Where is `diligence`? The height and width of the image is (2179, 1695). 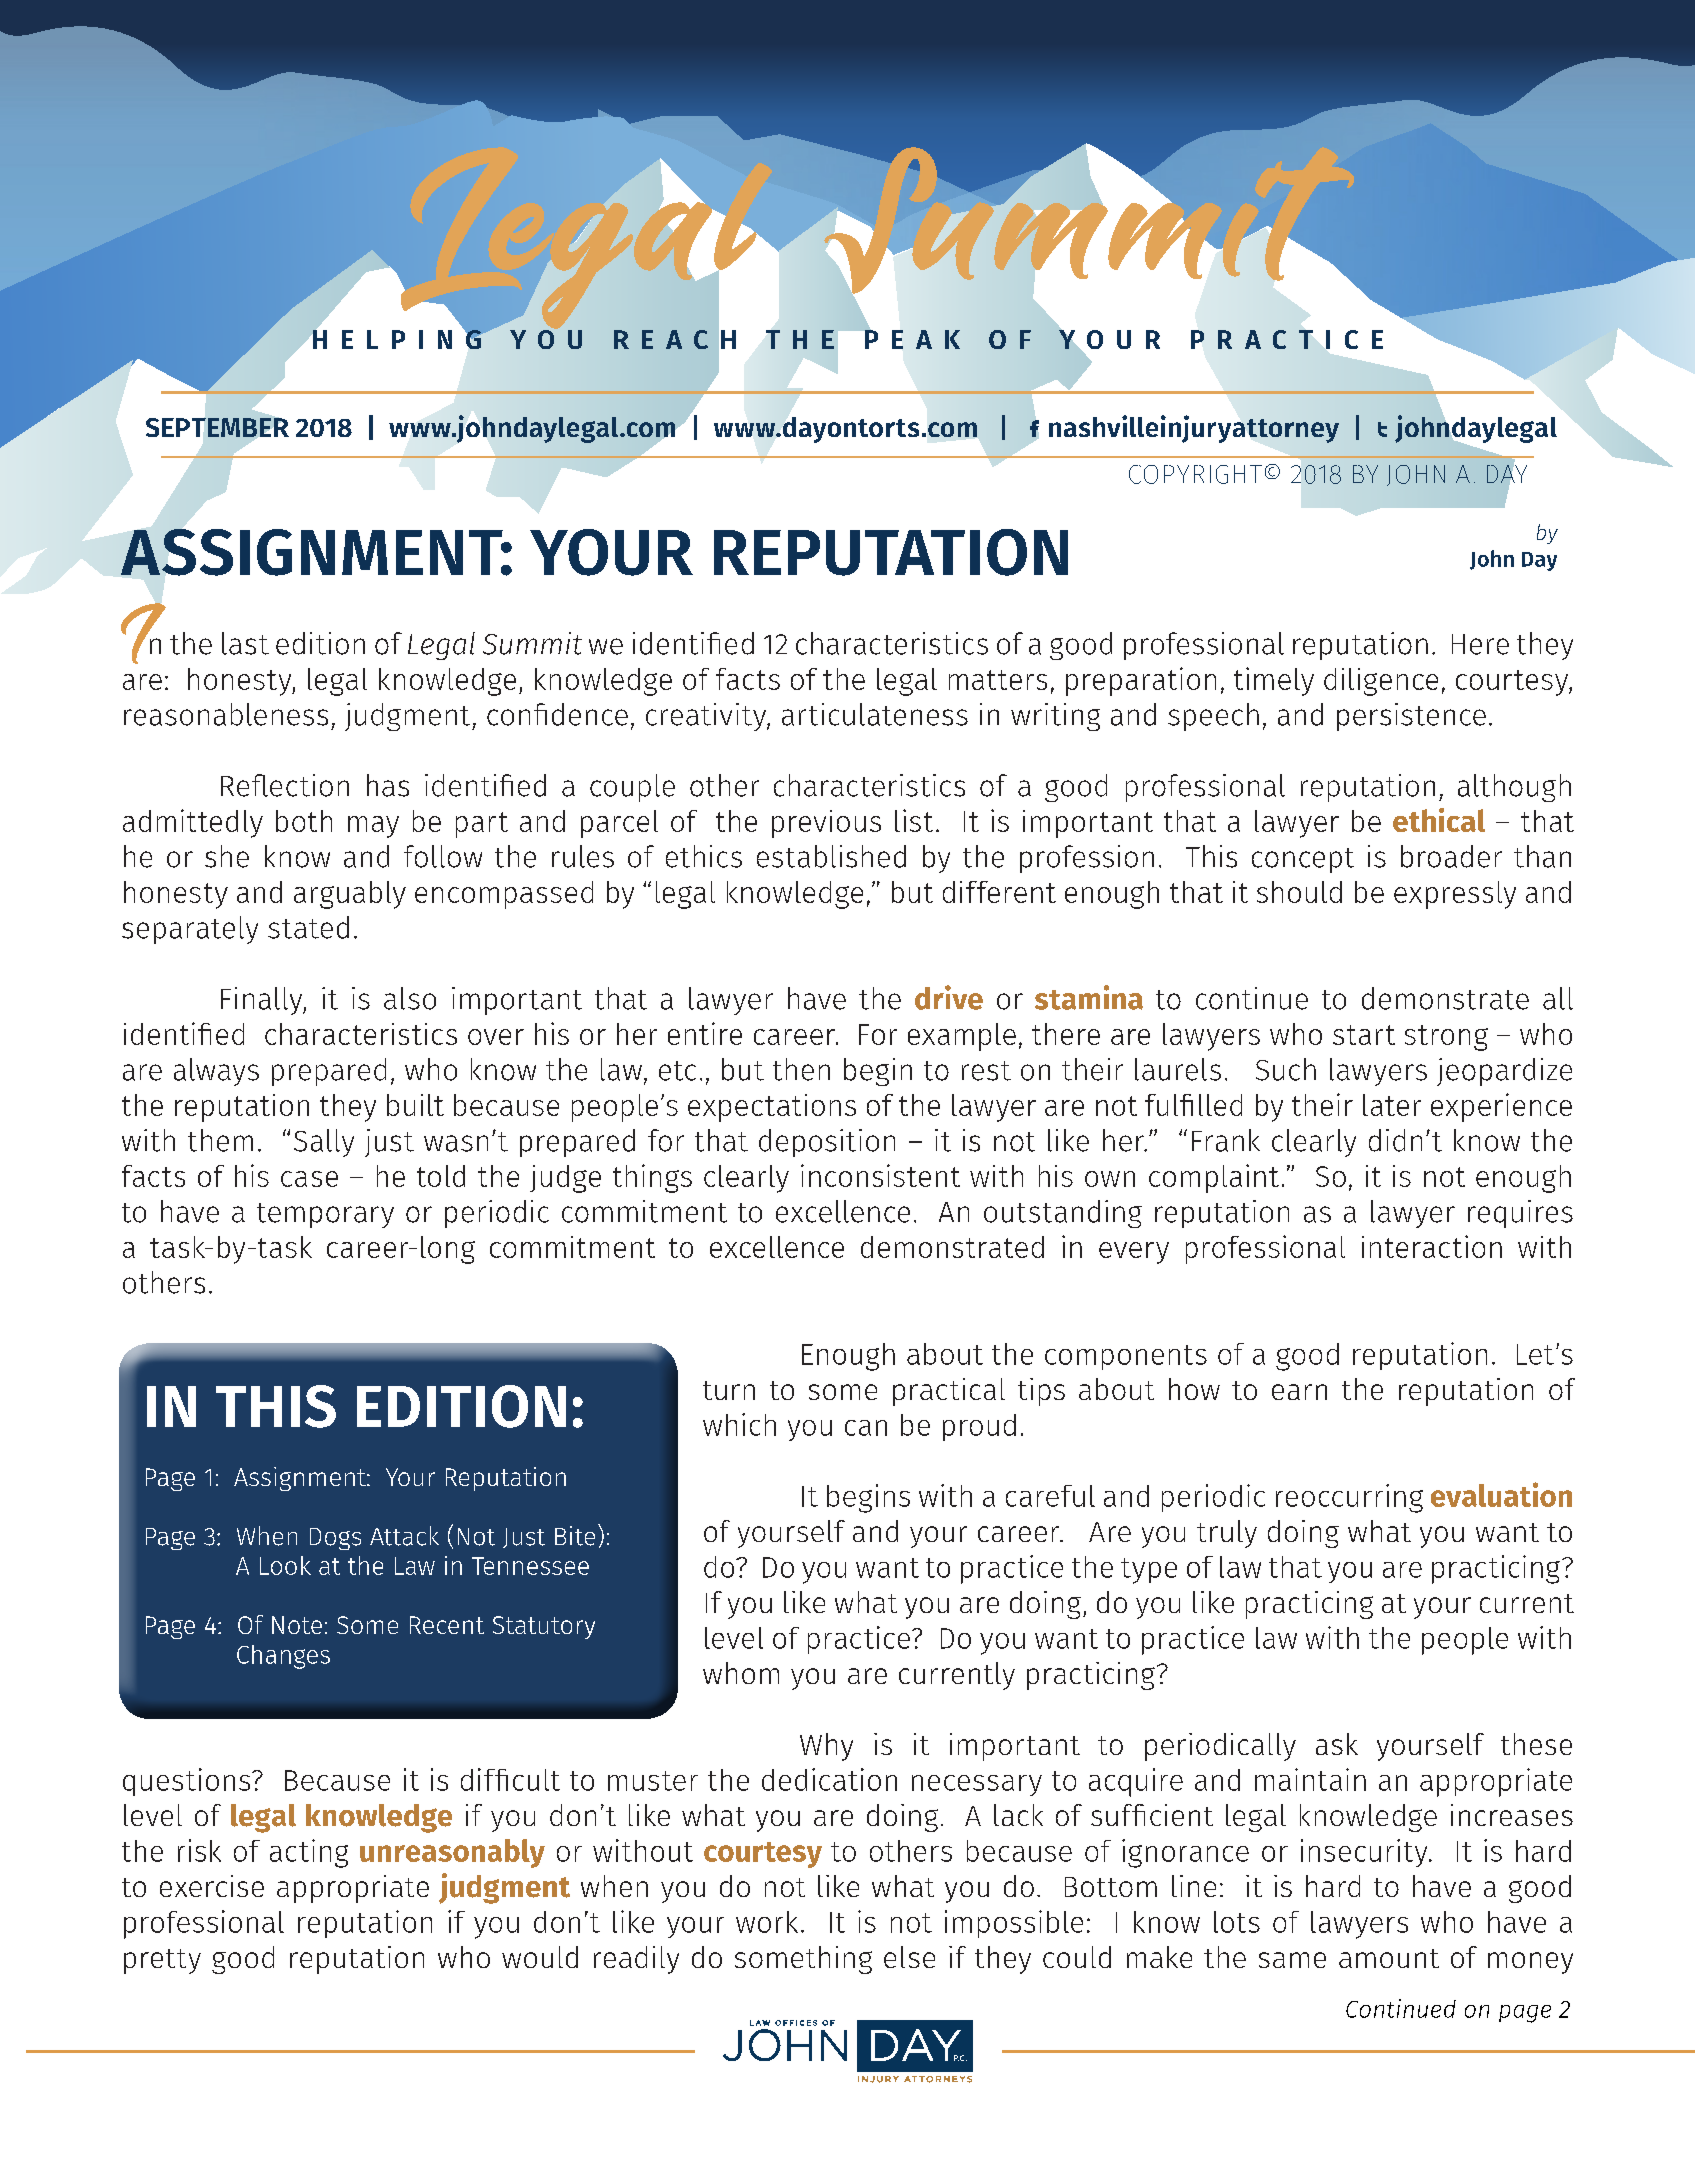
diligence is located at coordinates (1381, 682).
